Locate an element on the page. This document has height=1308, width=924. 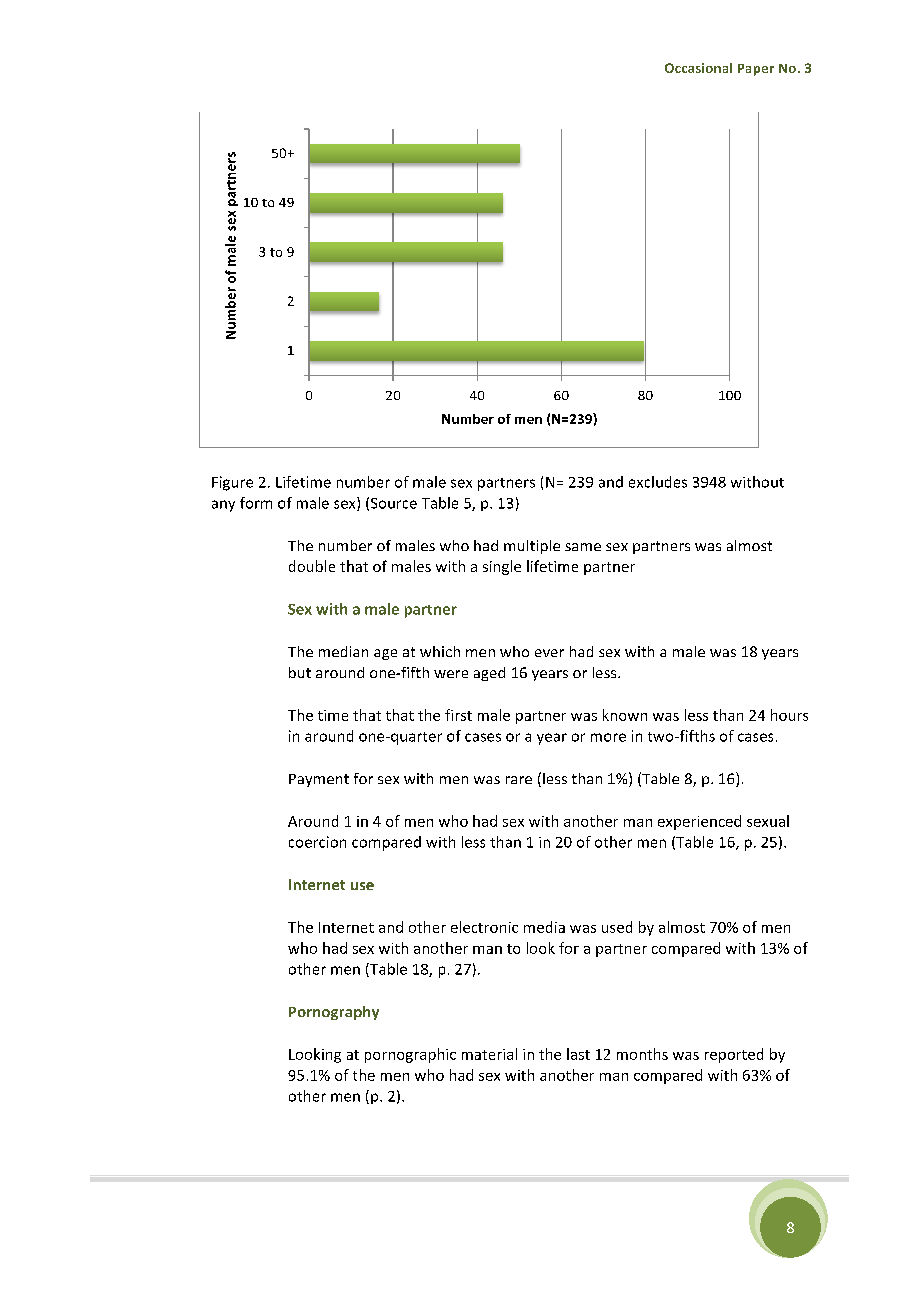
first is located at coordinates (458, 715).
